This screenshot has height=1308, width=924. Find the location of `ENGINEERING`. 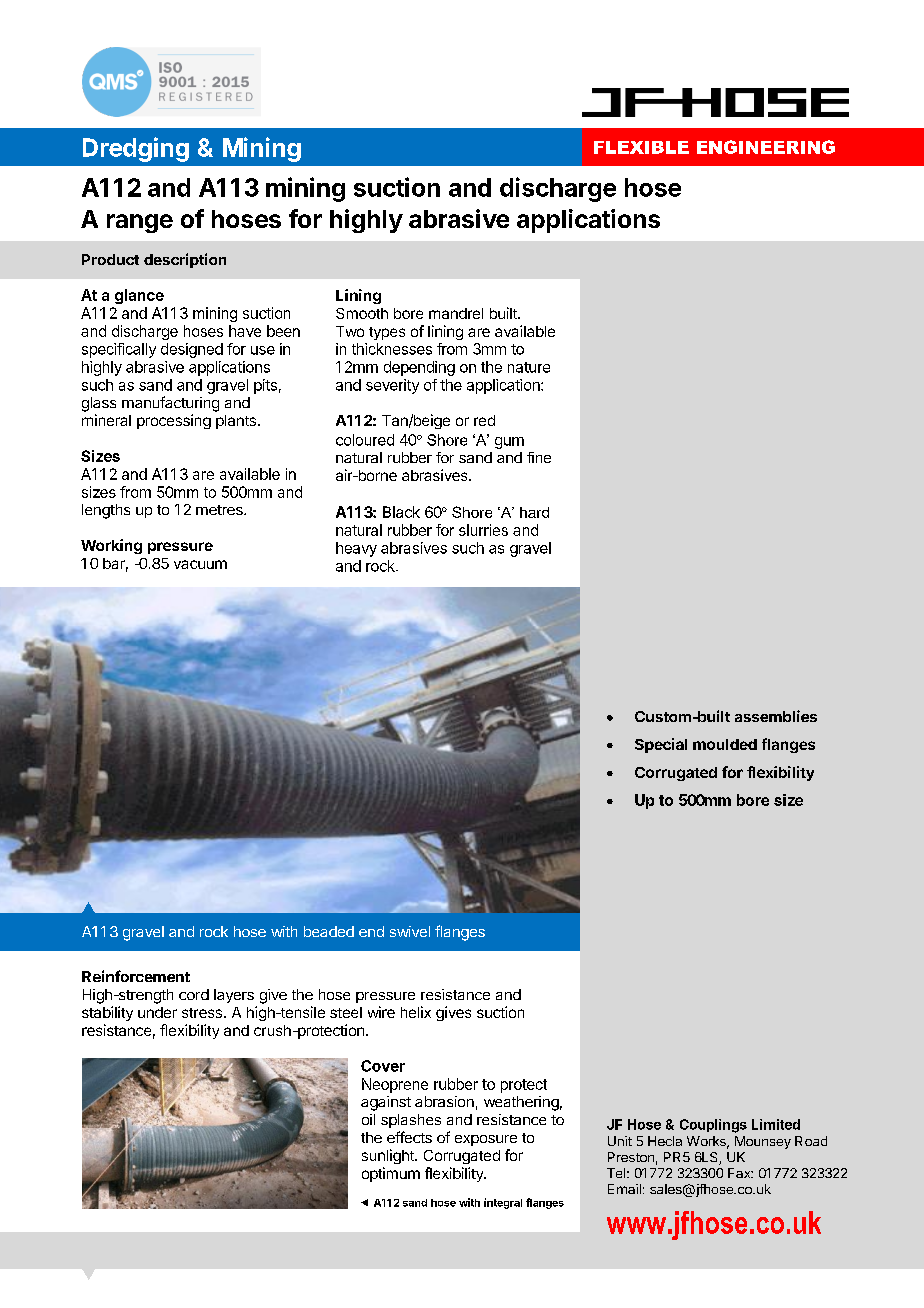

ENGINEERING is located at coordinates (766, 147).
